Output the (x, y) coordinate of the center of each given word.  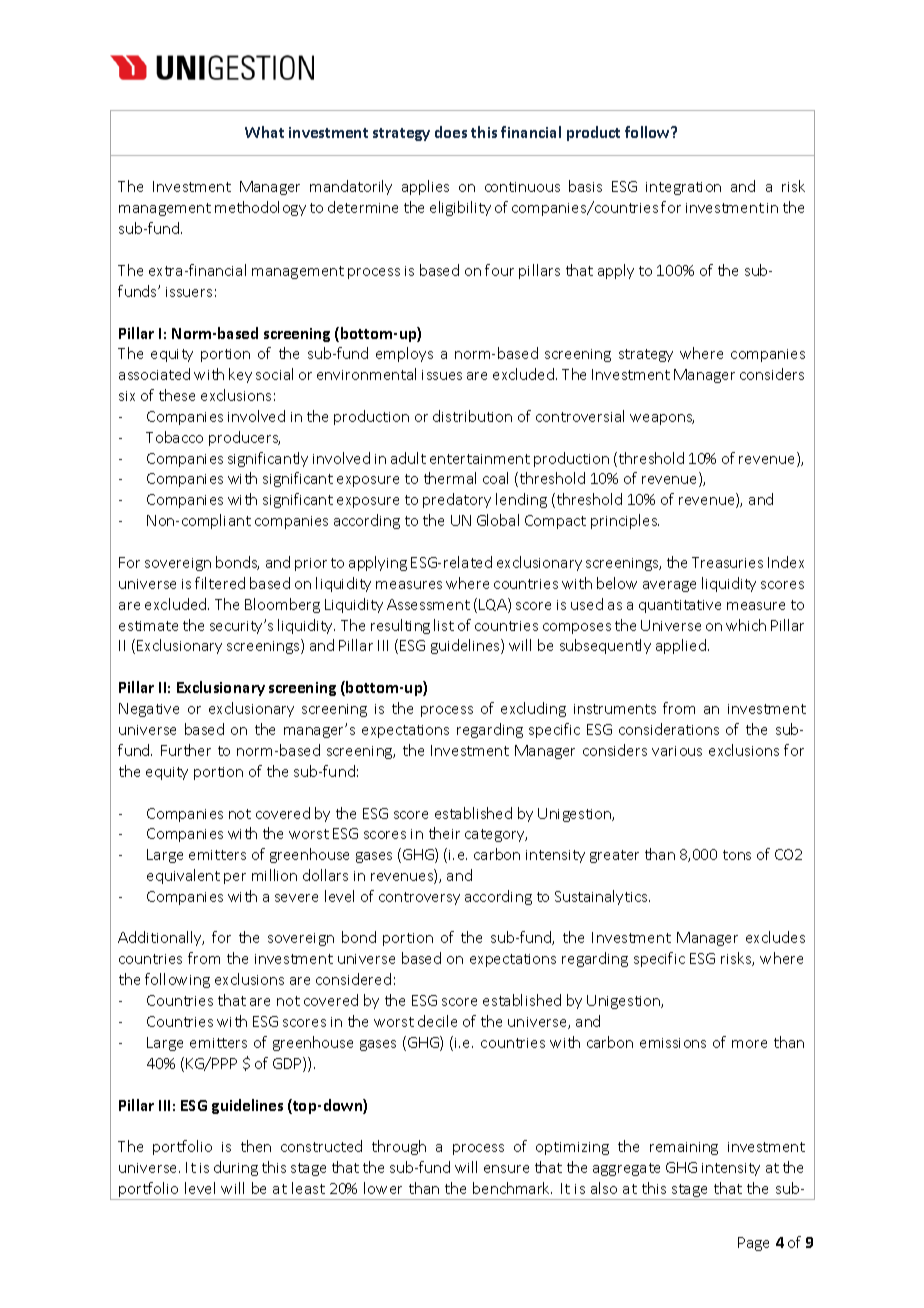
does (451, 132)
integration (683, 188)
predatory (457, 500)
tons (737, 855)
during (236, 1168)
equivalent (183, 876)
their (444, 833)
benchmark (512, 1188)
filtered (220, 583)
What (264, 132)
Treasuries (727, 562)
